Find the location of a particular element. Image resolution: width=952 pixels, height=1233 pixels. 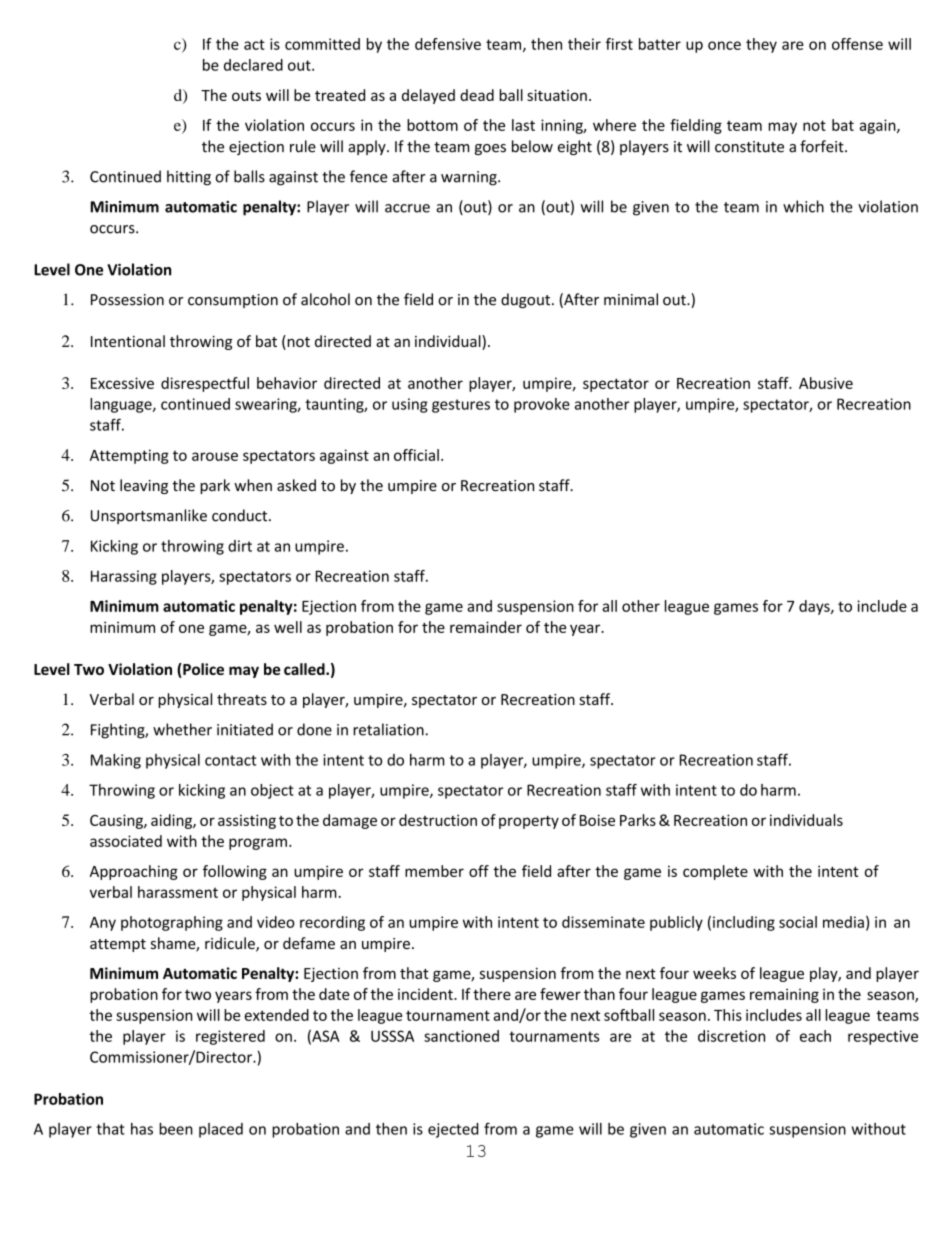

they is located at coordinates (761, 45).
